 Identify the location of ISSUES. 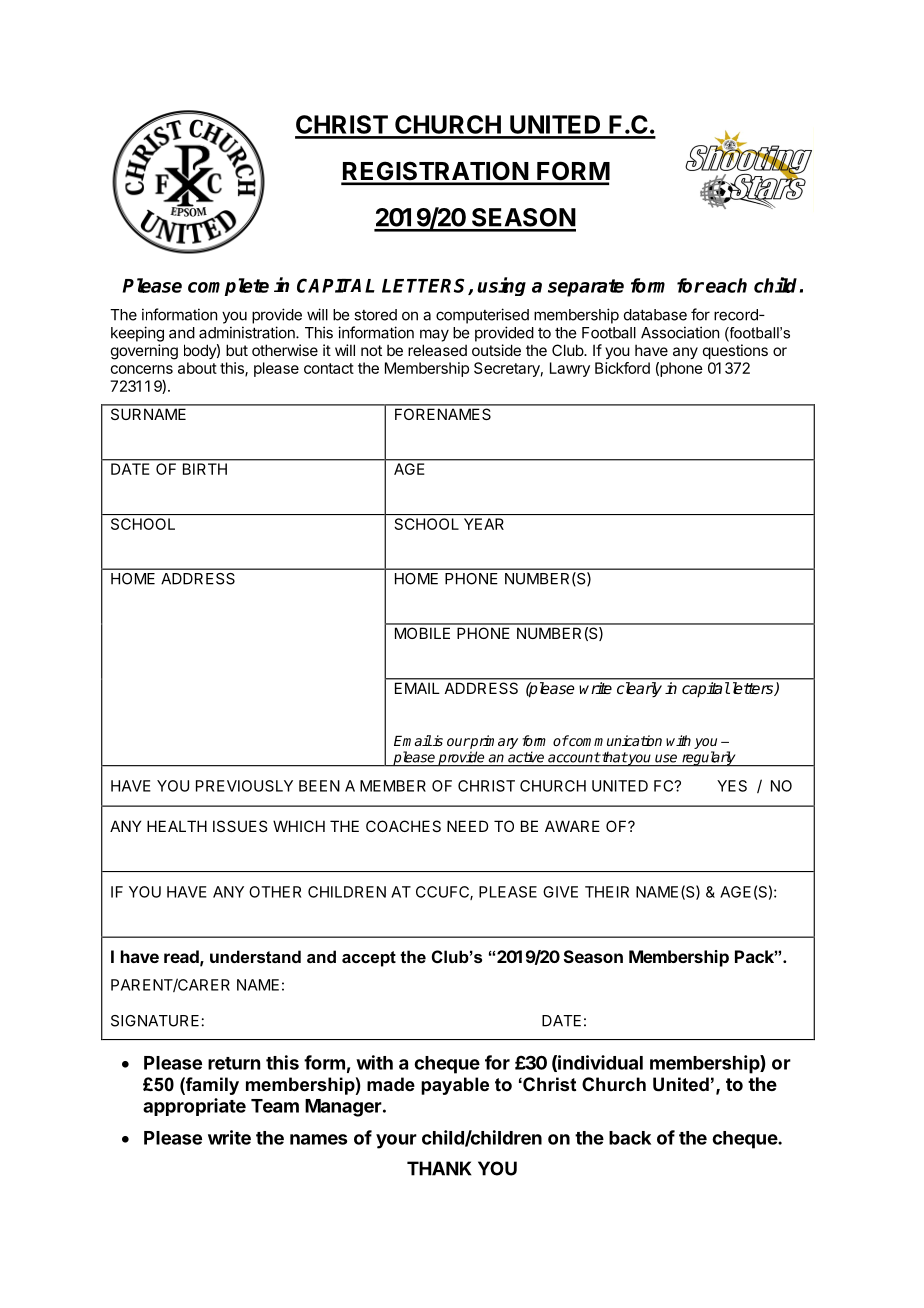
(240, 826).
